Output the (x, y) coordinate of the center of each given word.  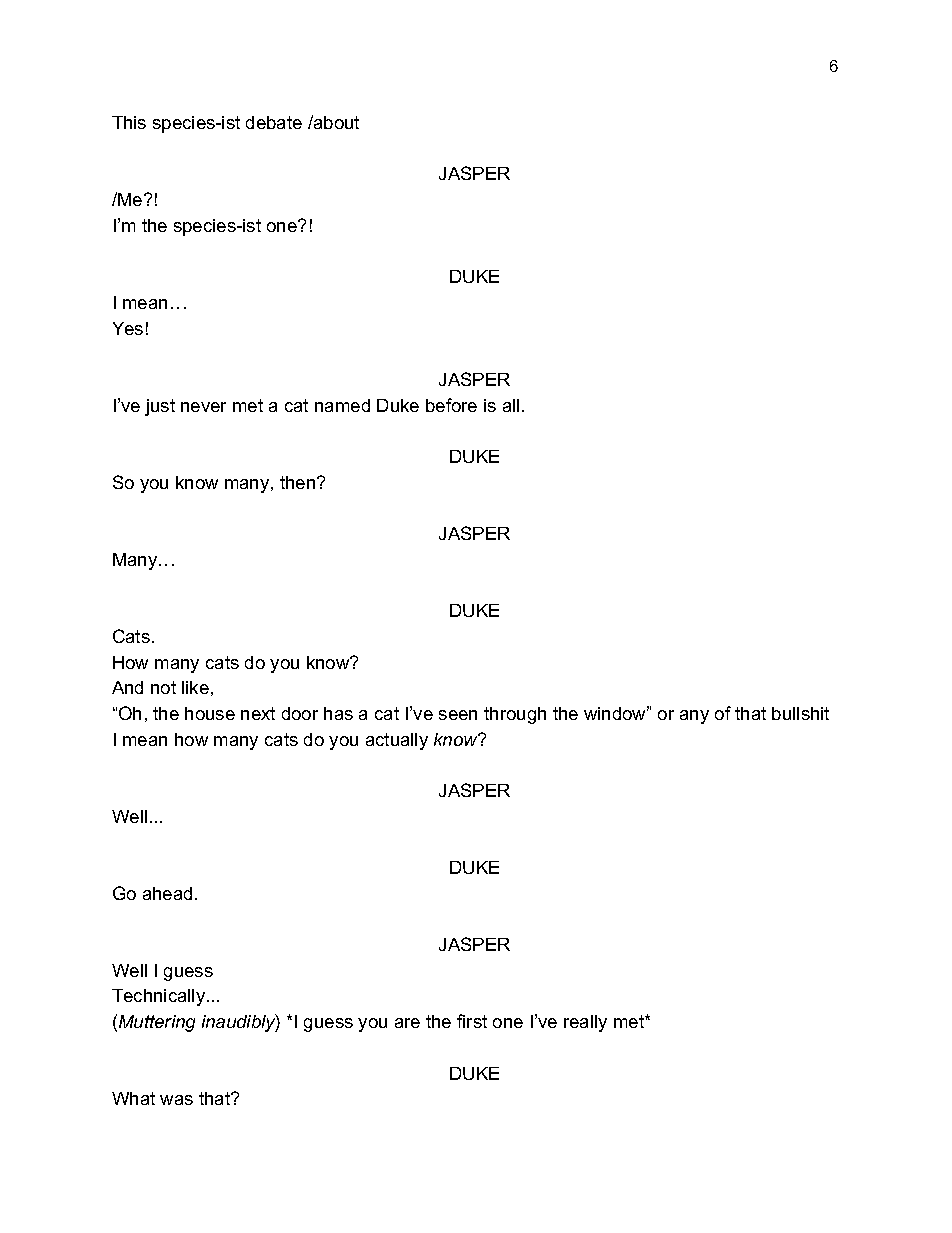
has (338, 713)
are (407, 1023)
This (129, 122)
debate (274, 122)
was (176, 1100)
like (195, 687)
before (451, 405)
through (515, 715)
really (585, 1023)
